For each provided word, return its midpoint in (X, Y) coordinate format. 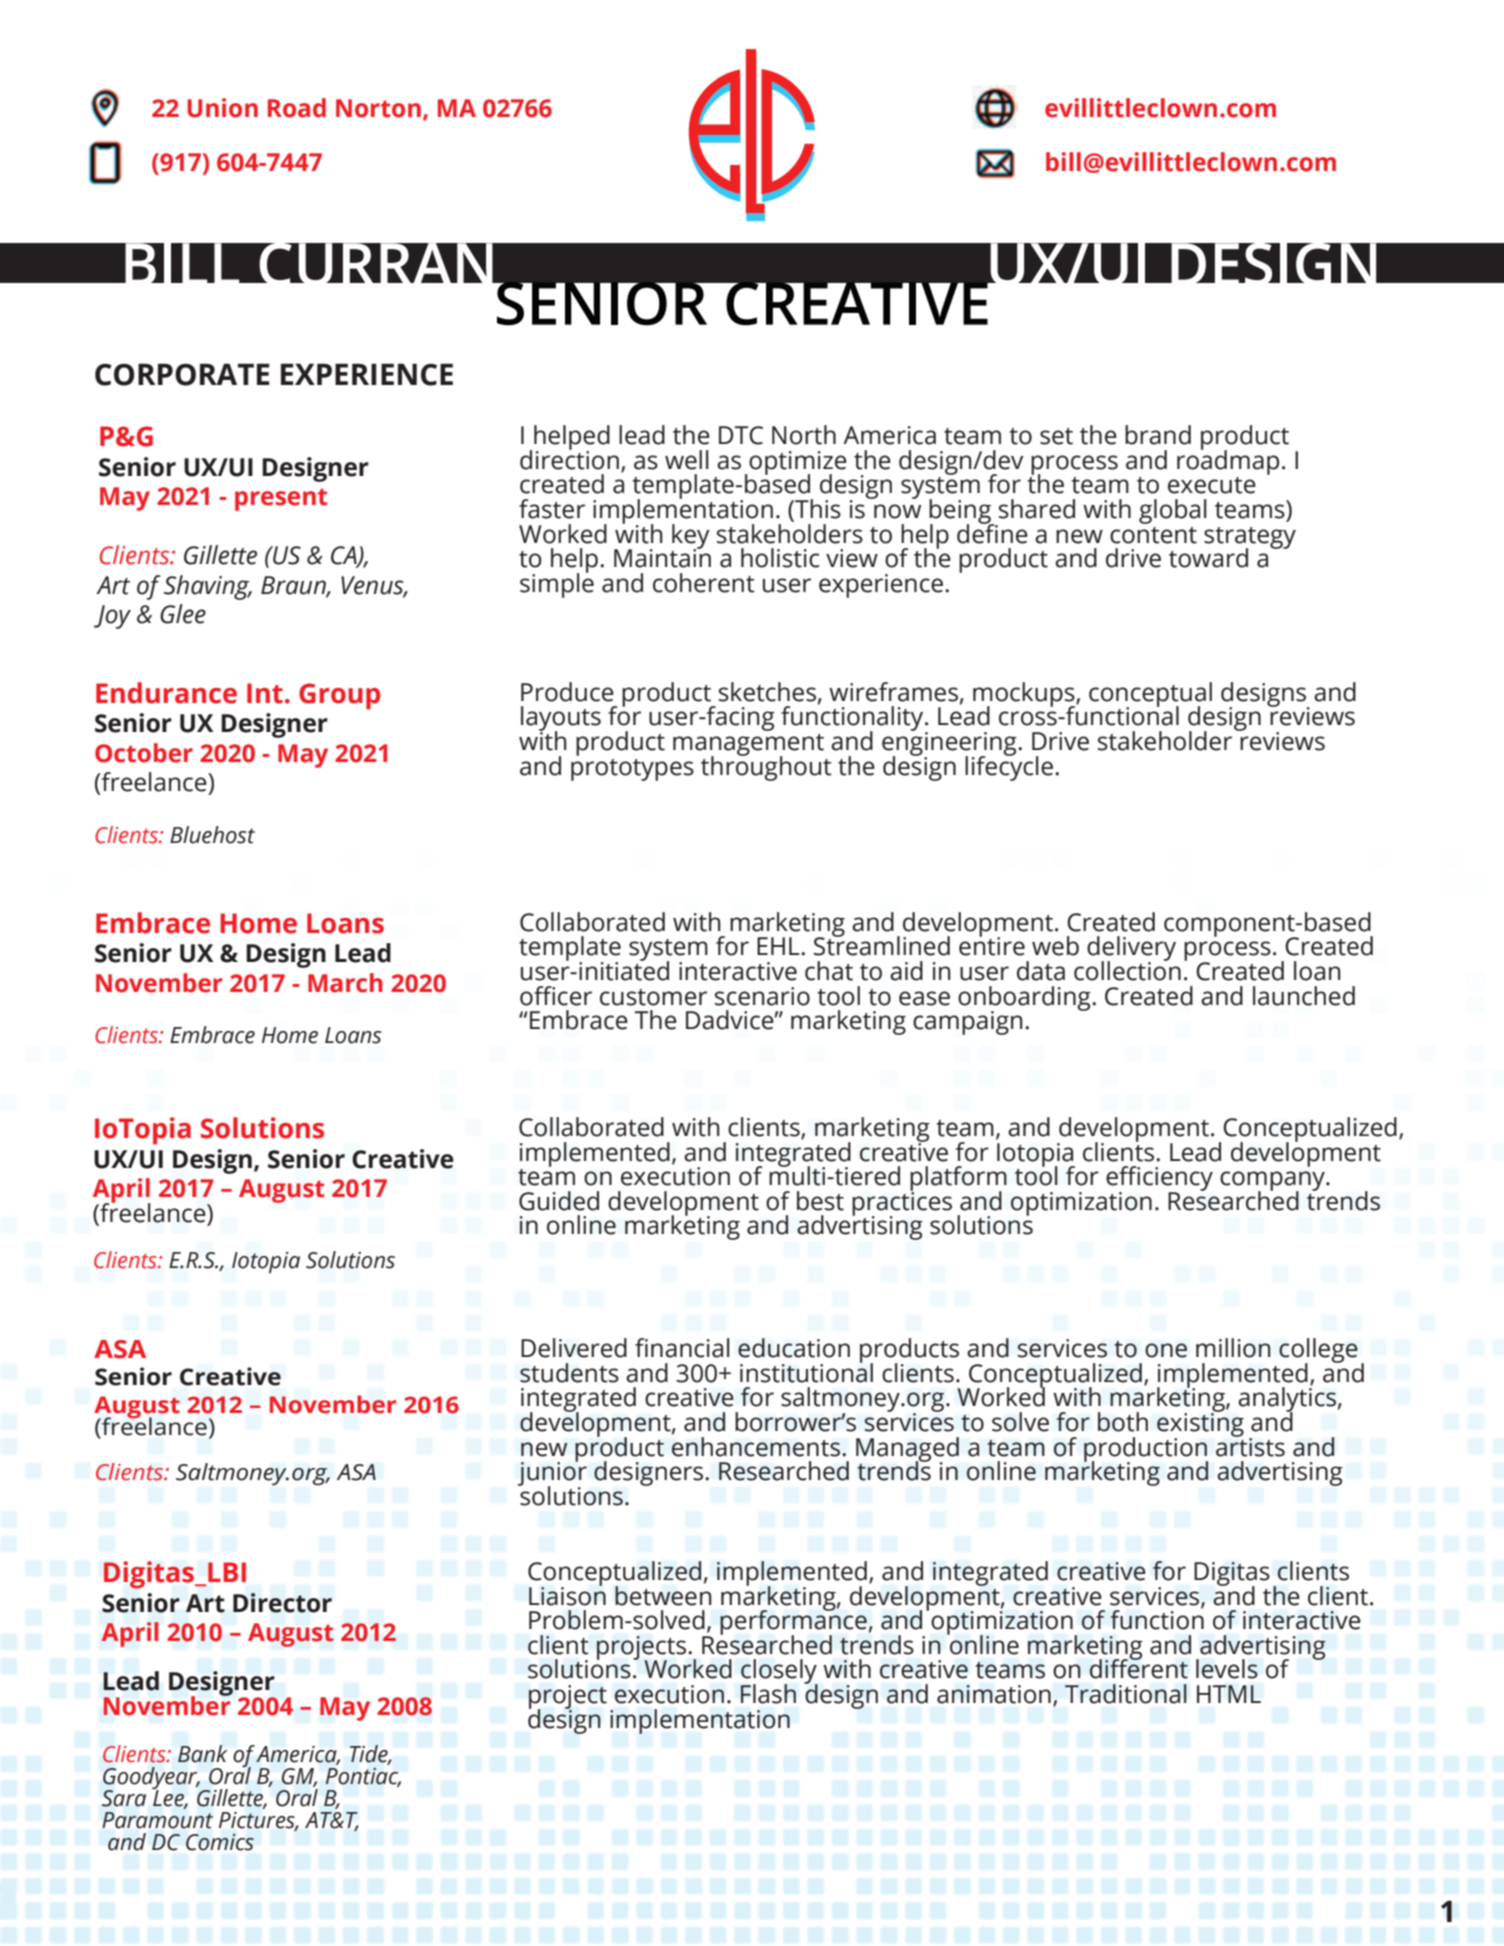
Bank (202, 1754)
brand (1158, 435)
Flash (768, 1694)
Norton (378, 108)
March (345, 983)
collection (1127, 970)
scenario (762, 996)
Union (222, 108)
